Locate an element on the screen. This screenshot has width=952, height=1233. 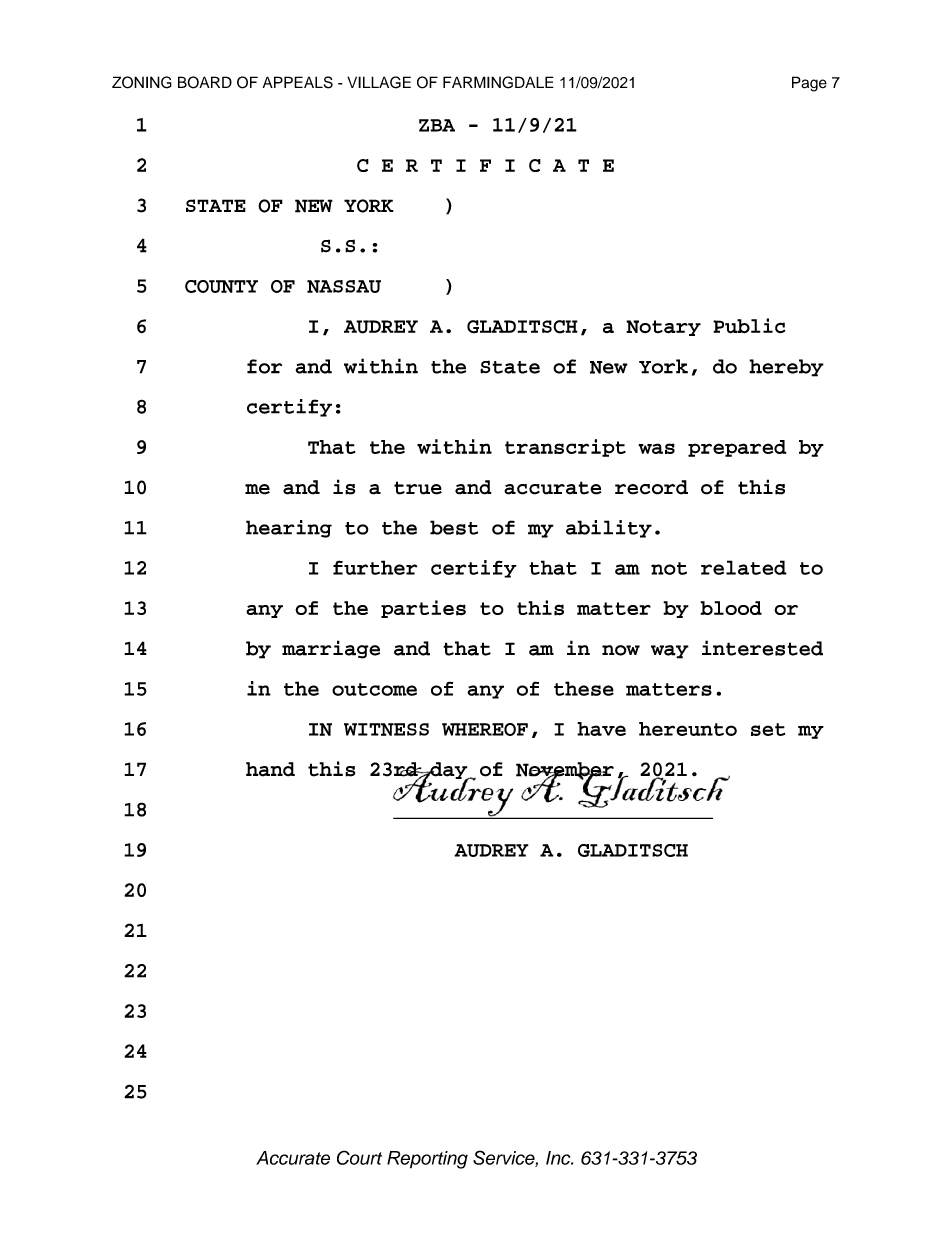
Notary is located at coordinates (663, 328).
